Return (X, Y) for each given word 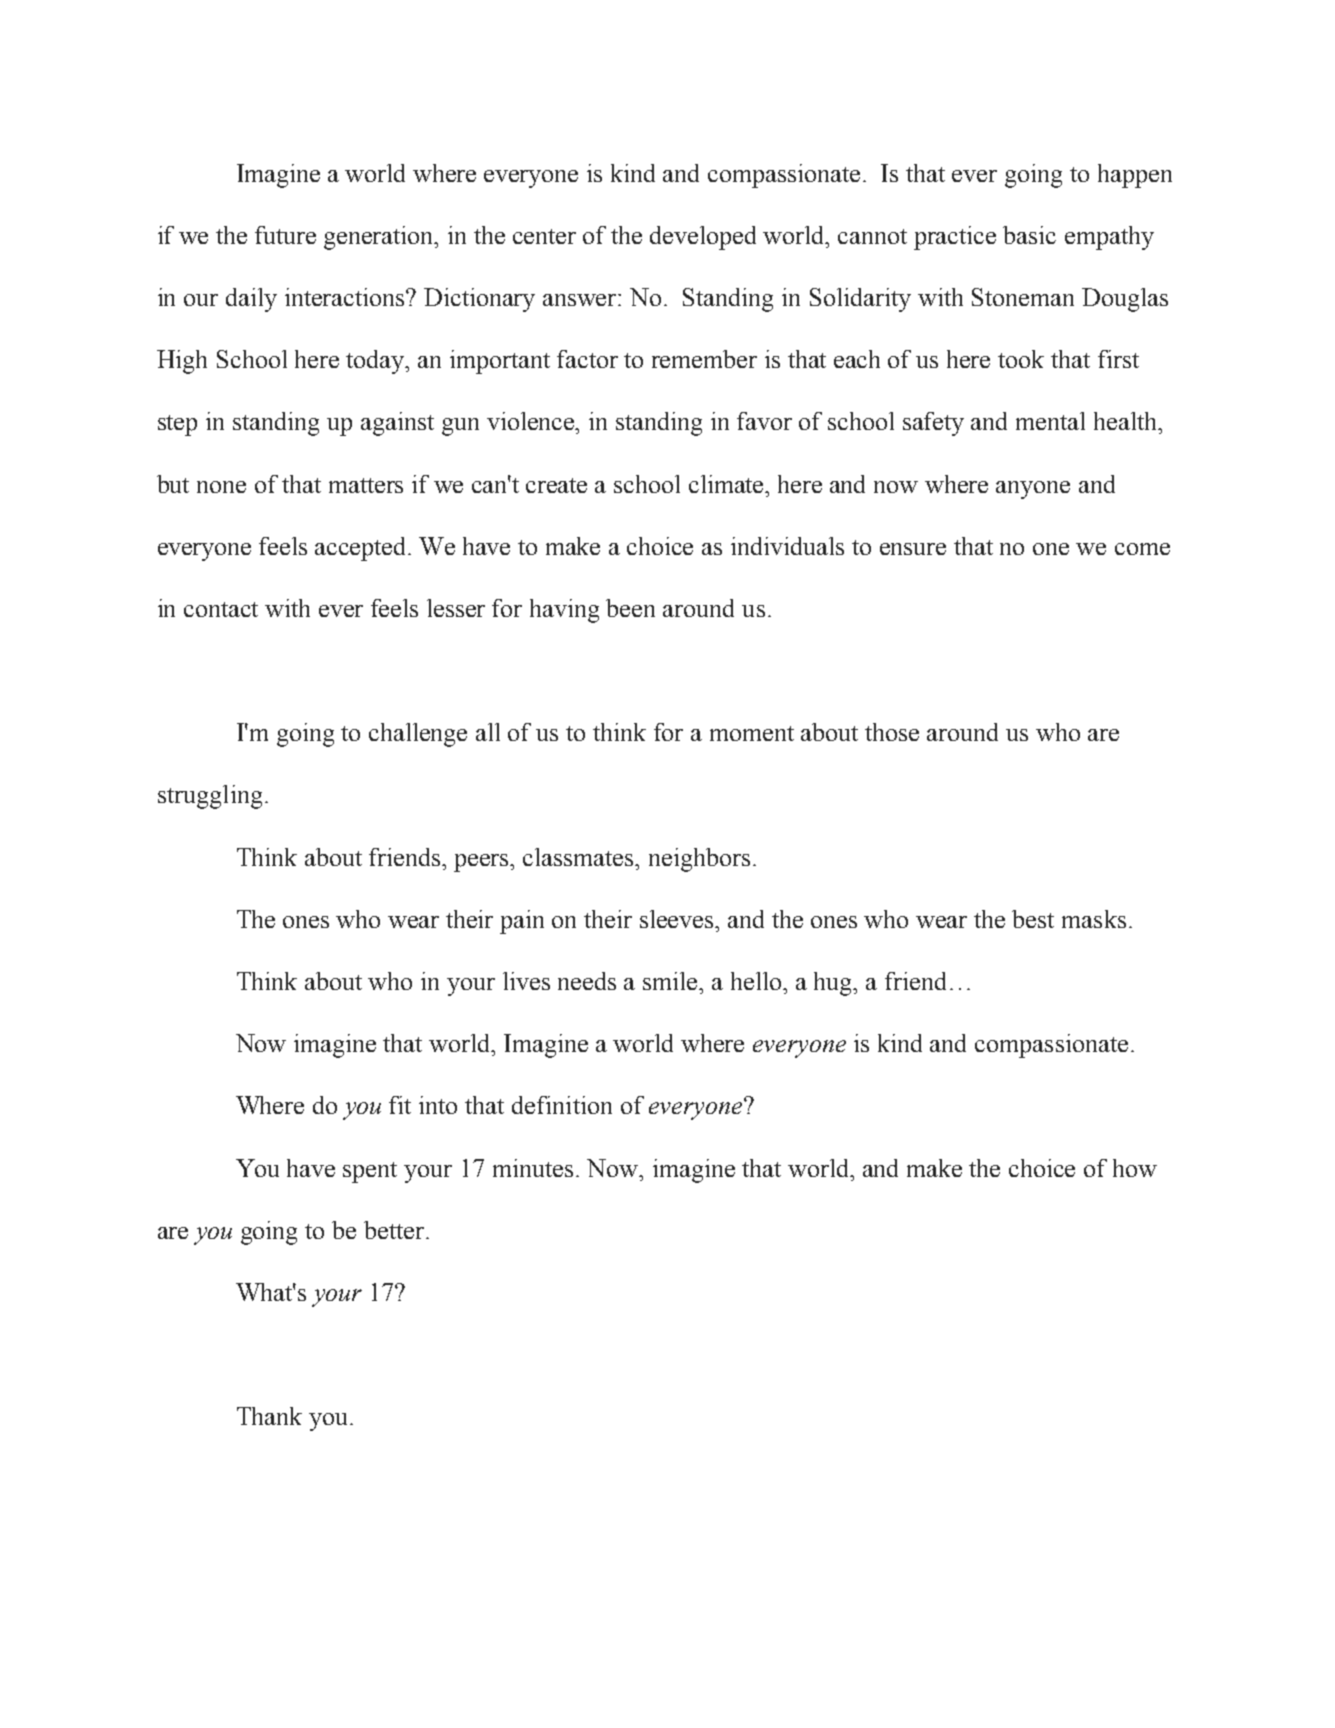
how (1135, 1168)
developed (703, 238)
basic (1029, 235)
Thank (269, 1416)
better (394, 1230)
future (285, 235)
